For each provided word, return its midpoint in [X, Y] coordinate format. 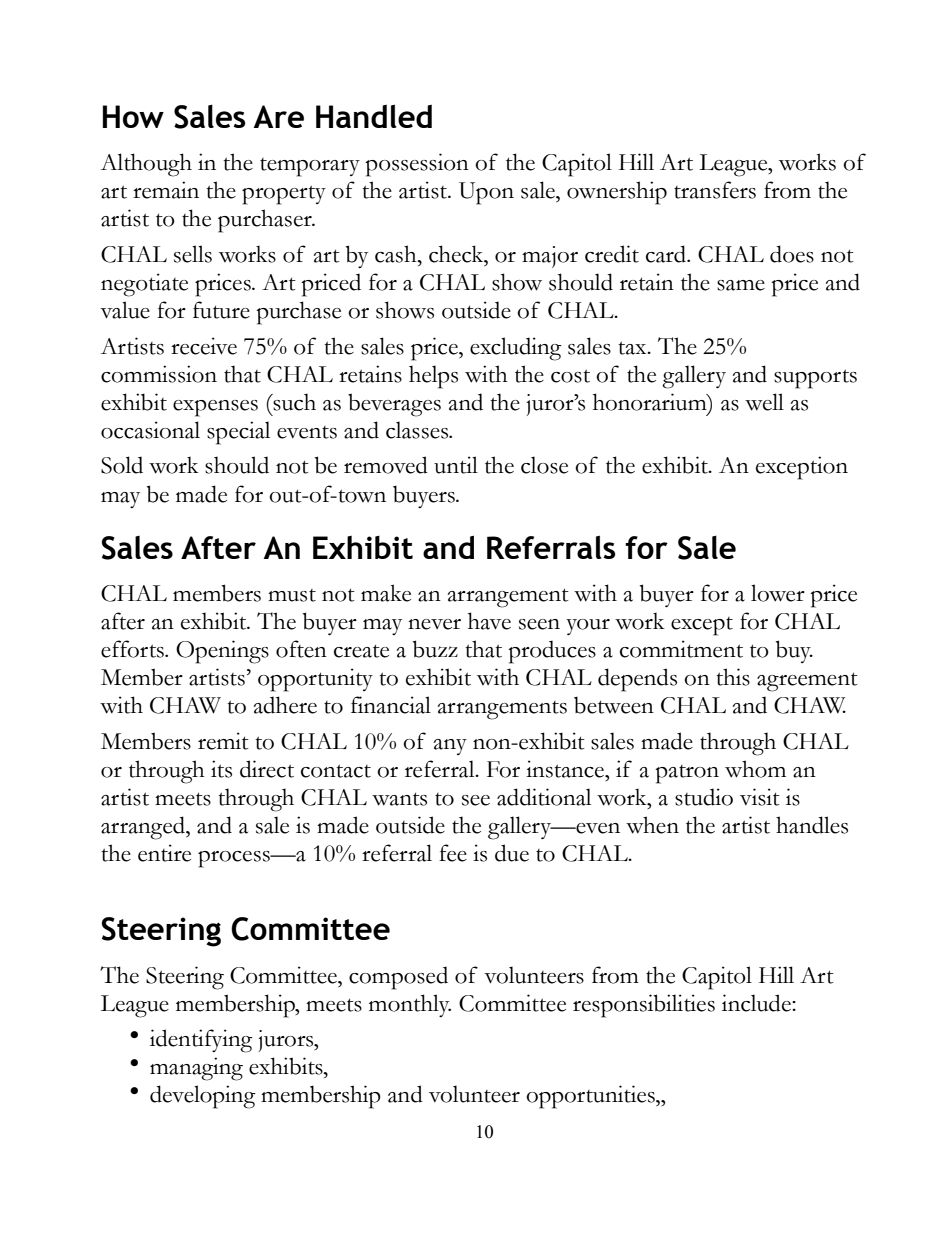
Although [146, 165]
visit [760, 797]
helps [433, 377]
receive [204, 346]
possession [417, 165]
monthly [410, 1005]
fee [453, 853]
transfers [715, 190]
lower [778, 593]
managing [196, 1069]
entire [164, 853]
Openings [222, 652]
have [489, 621]
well [764, 402]
